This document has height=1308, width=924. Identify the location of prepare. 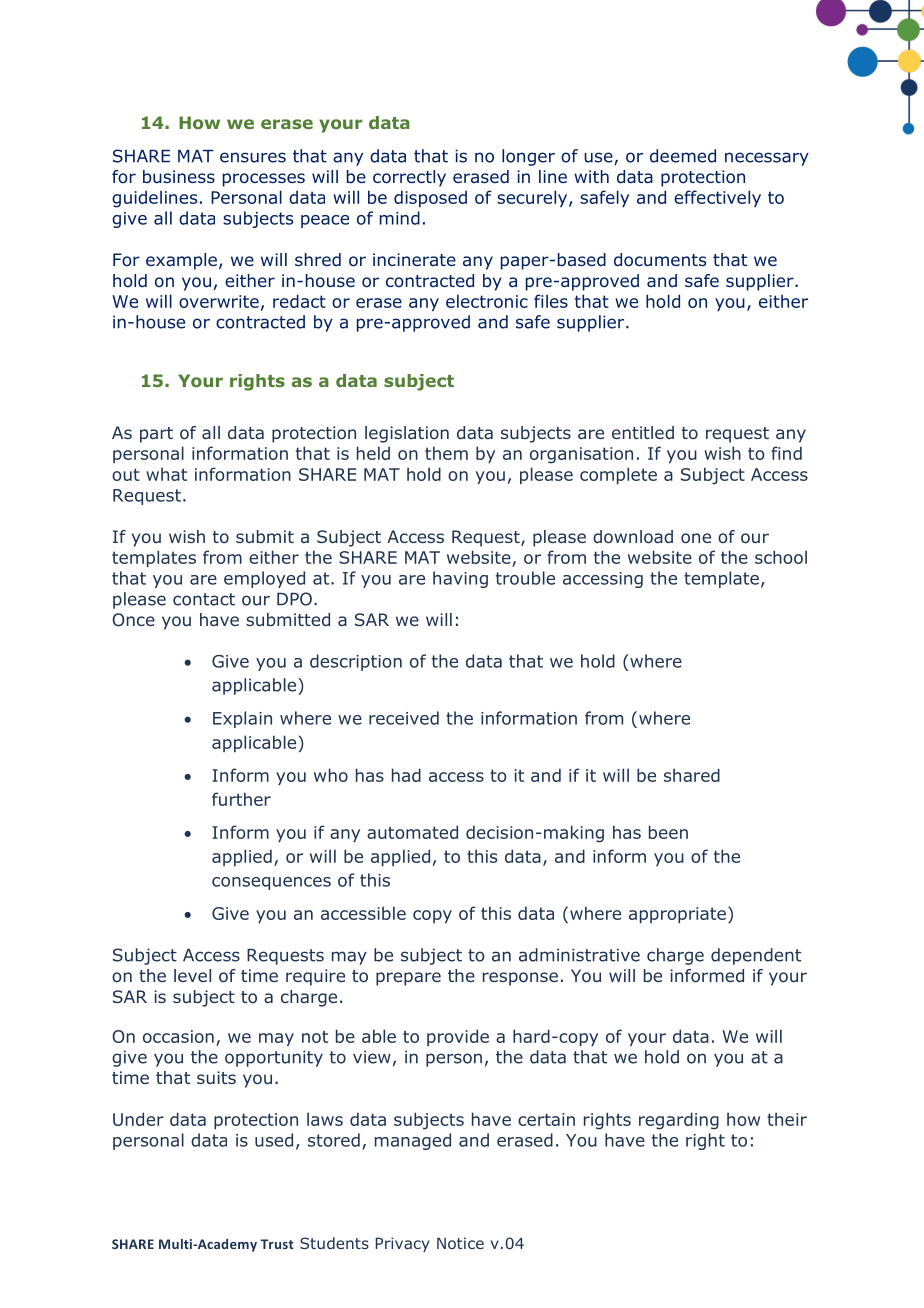
(408, 979).
